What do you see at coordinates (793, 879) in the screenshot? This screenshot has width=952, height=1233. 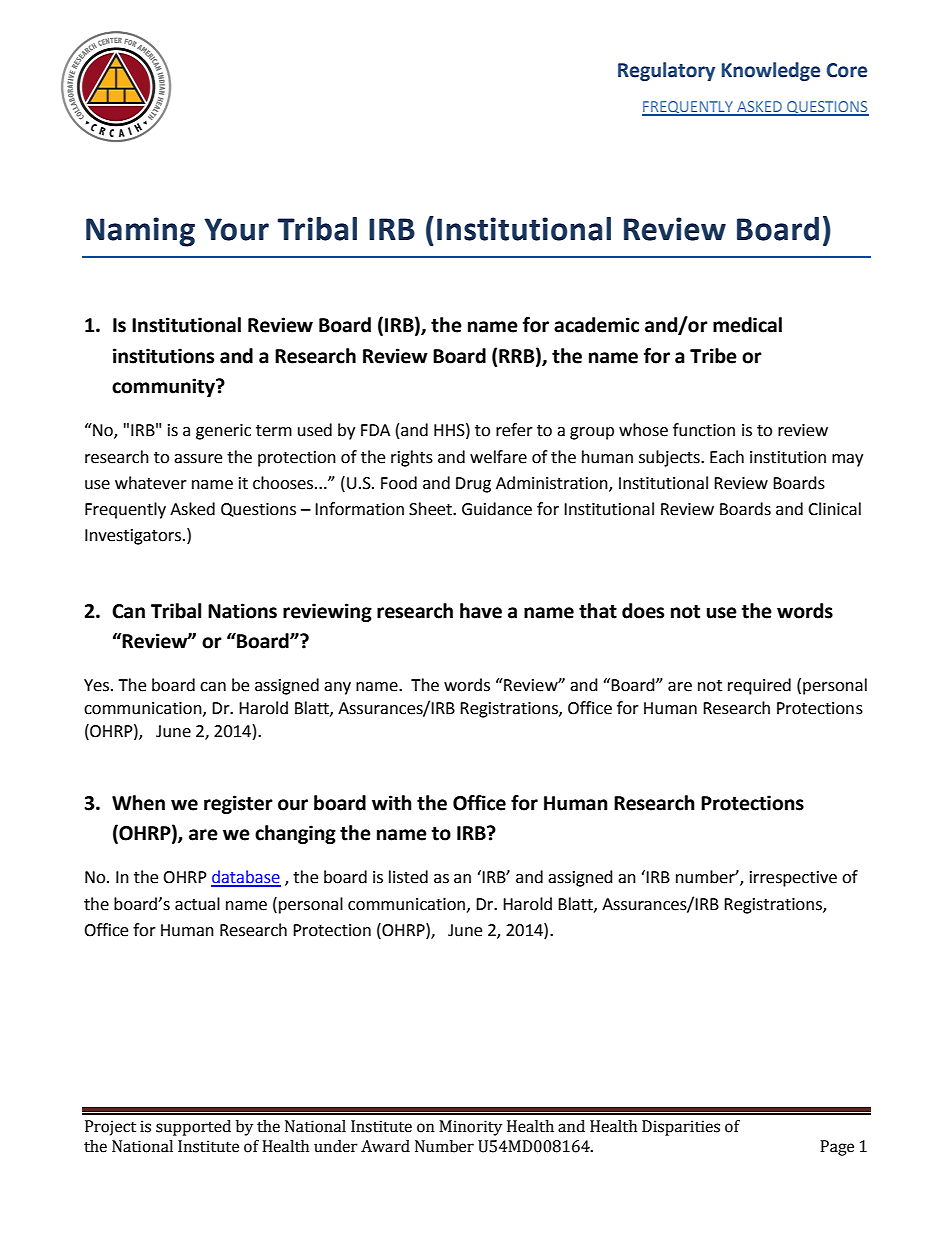 I see `irrespective` at bounding box center [793, 879].
